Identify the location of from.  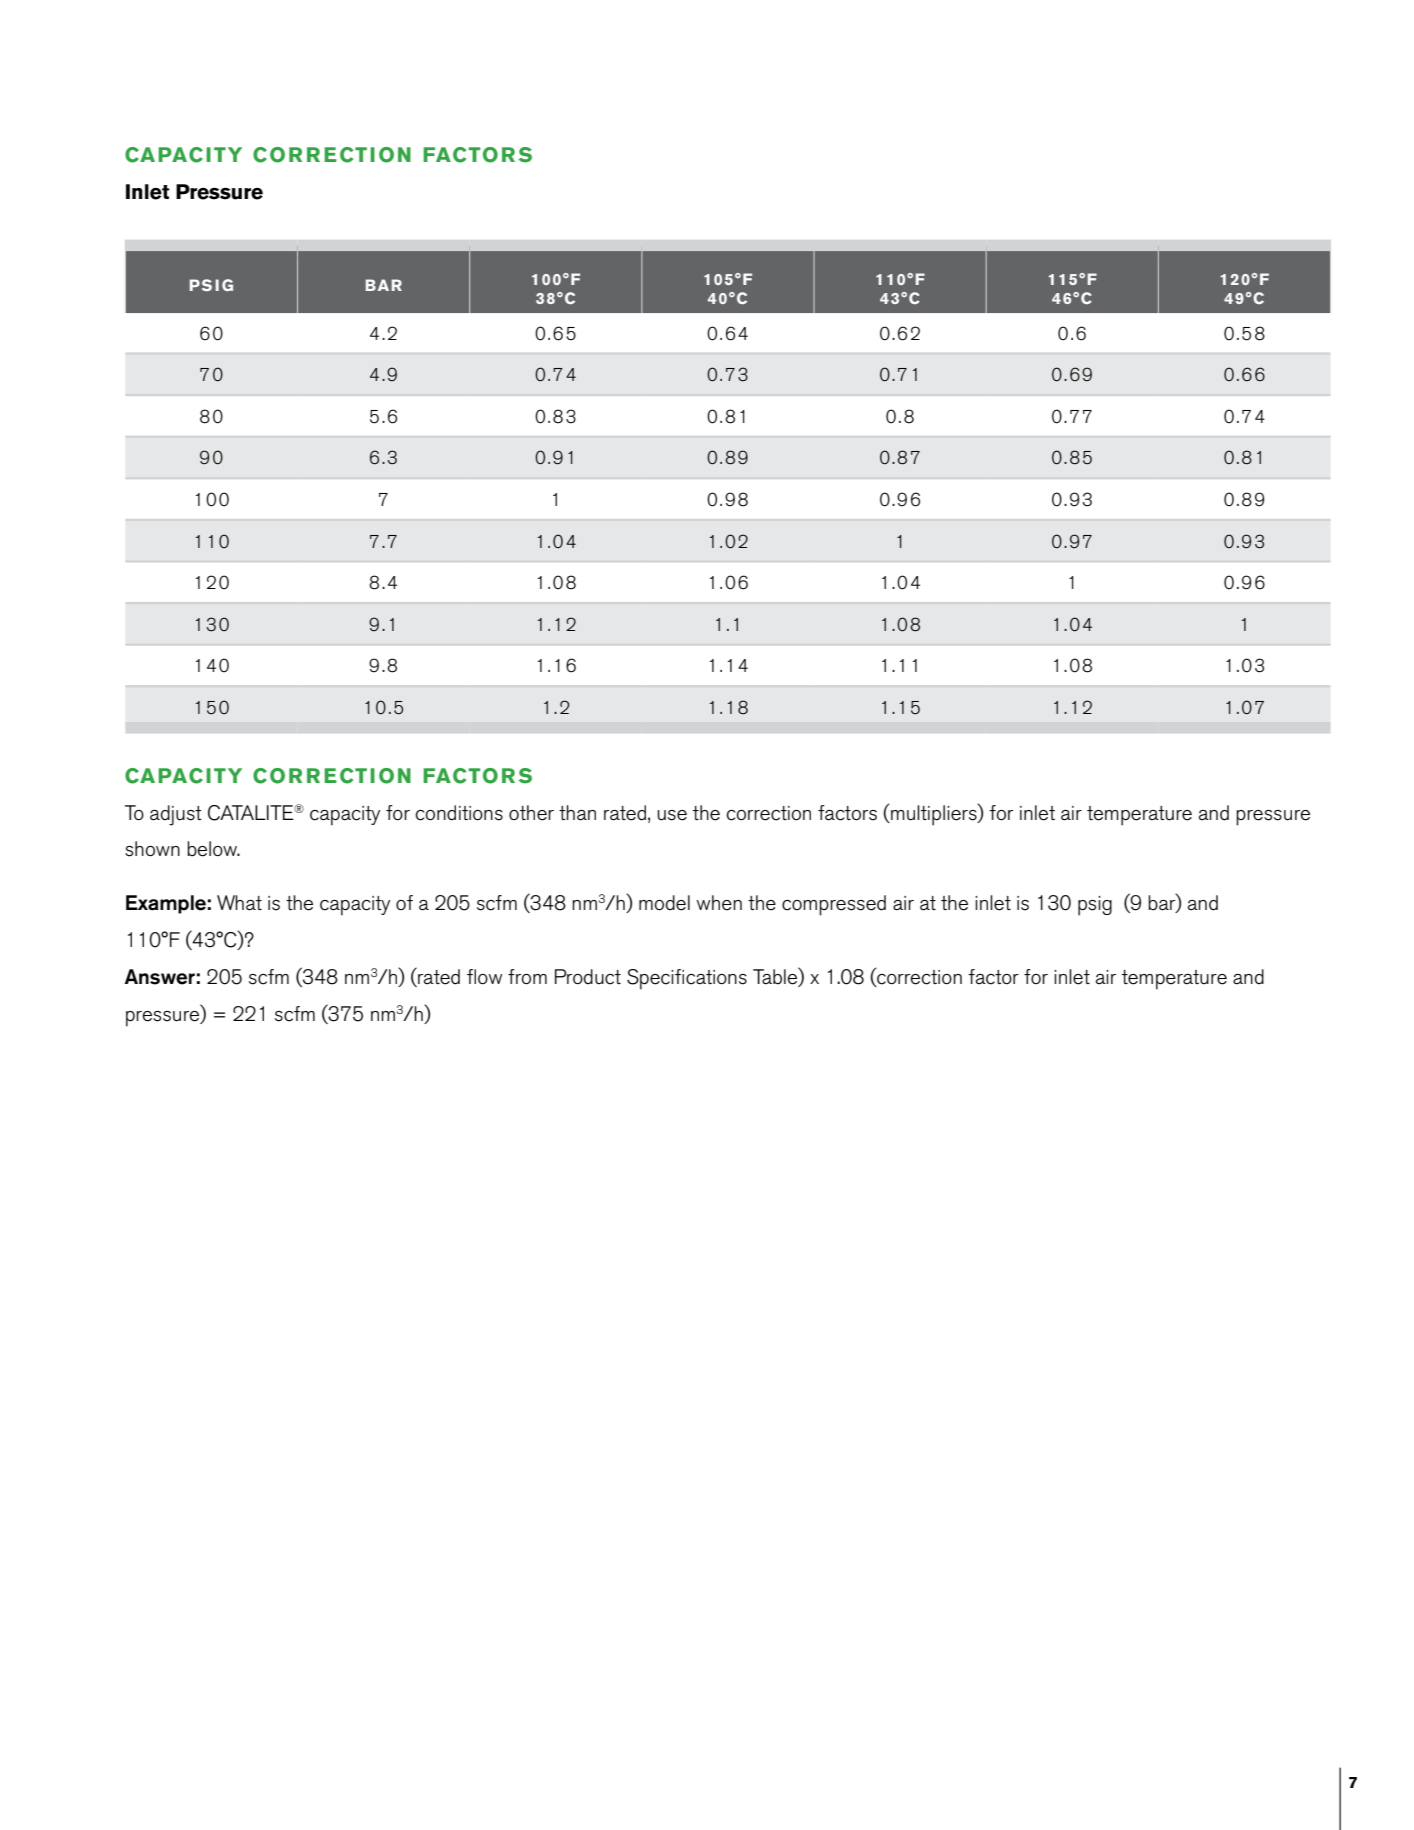
(527, 977).
